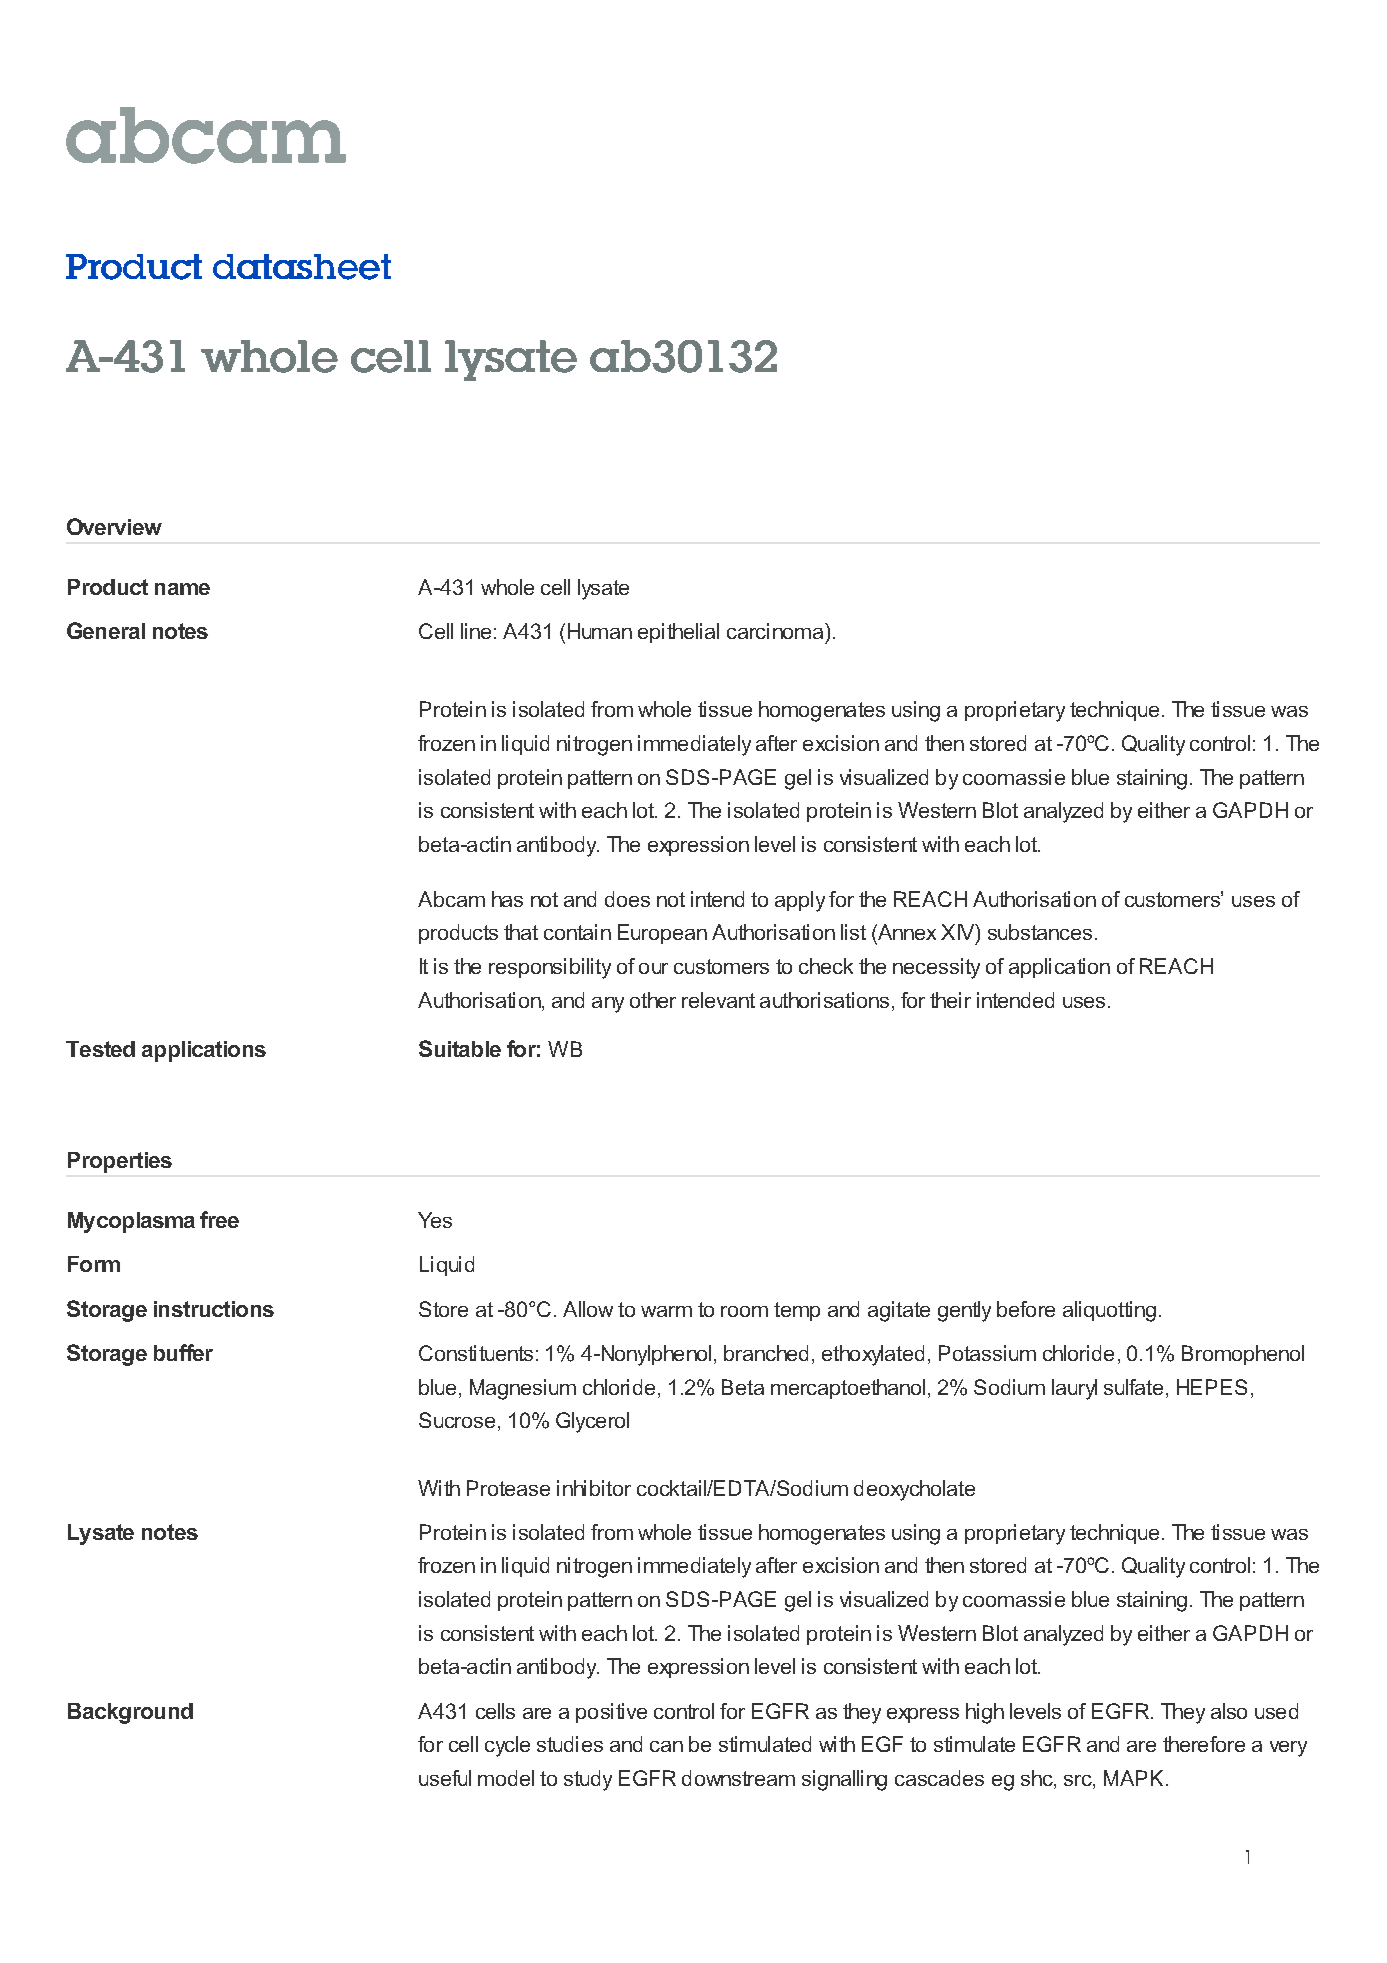 The height and width of the document is (1963, 1387). What do you see at coordinates (627, 899) in the document?
I see `does` at bounding box center [627, 899].
